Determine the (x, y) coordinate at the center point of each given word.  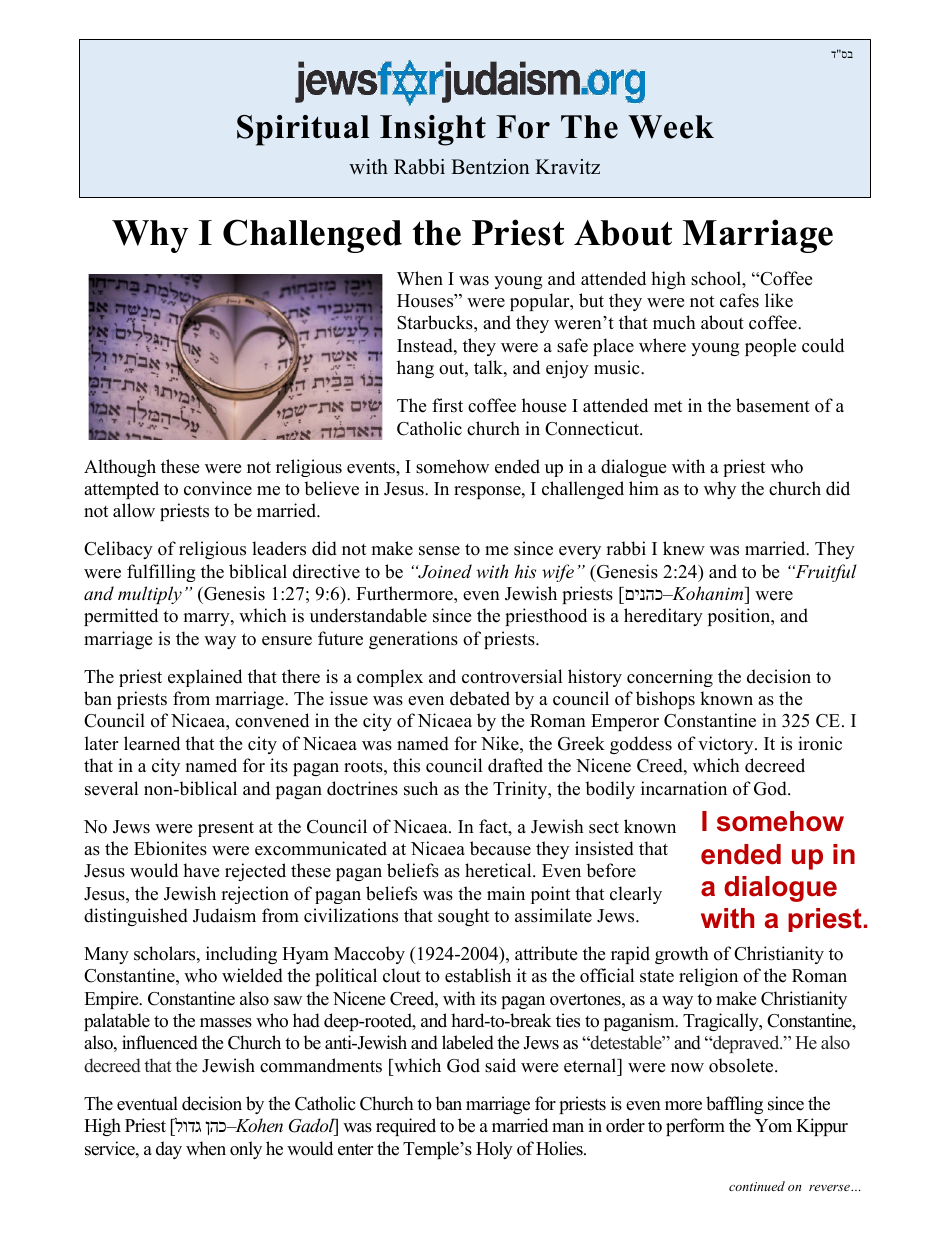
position (740, 617)
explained (205, 678)
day (169, 1150)
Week (671, 127)
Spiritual (303, 130)
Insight (433, 130)
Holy (494, 1150)
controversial (512, 676)
